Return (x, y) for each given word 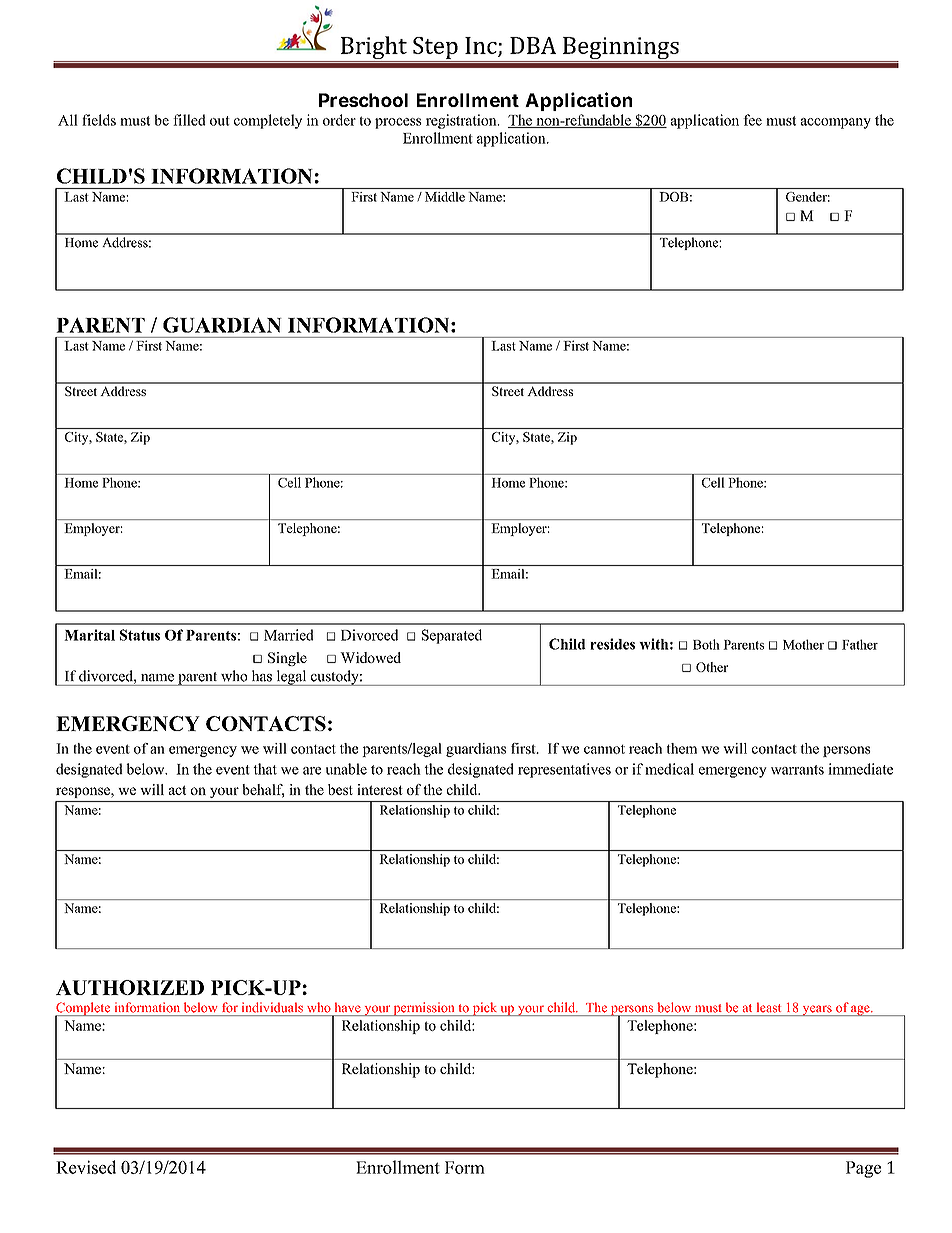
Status (140, 635)
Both (706, 644)
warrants (797, 770)
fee (752, 120)
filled (189, 120)
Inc (482, 46)
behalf (263, 790)
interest (380, 789)
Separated (452, 636)
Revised (86, 1167)
